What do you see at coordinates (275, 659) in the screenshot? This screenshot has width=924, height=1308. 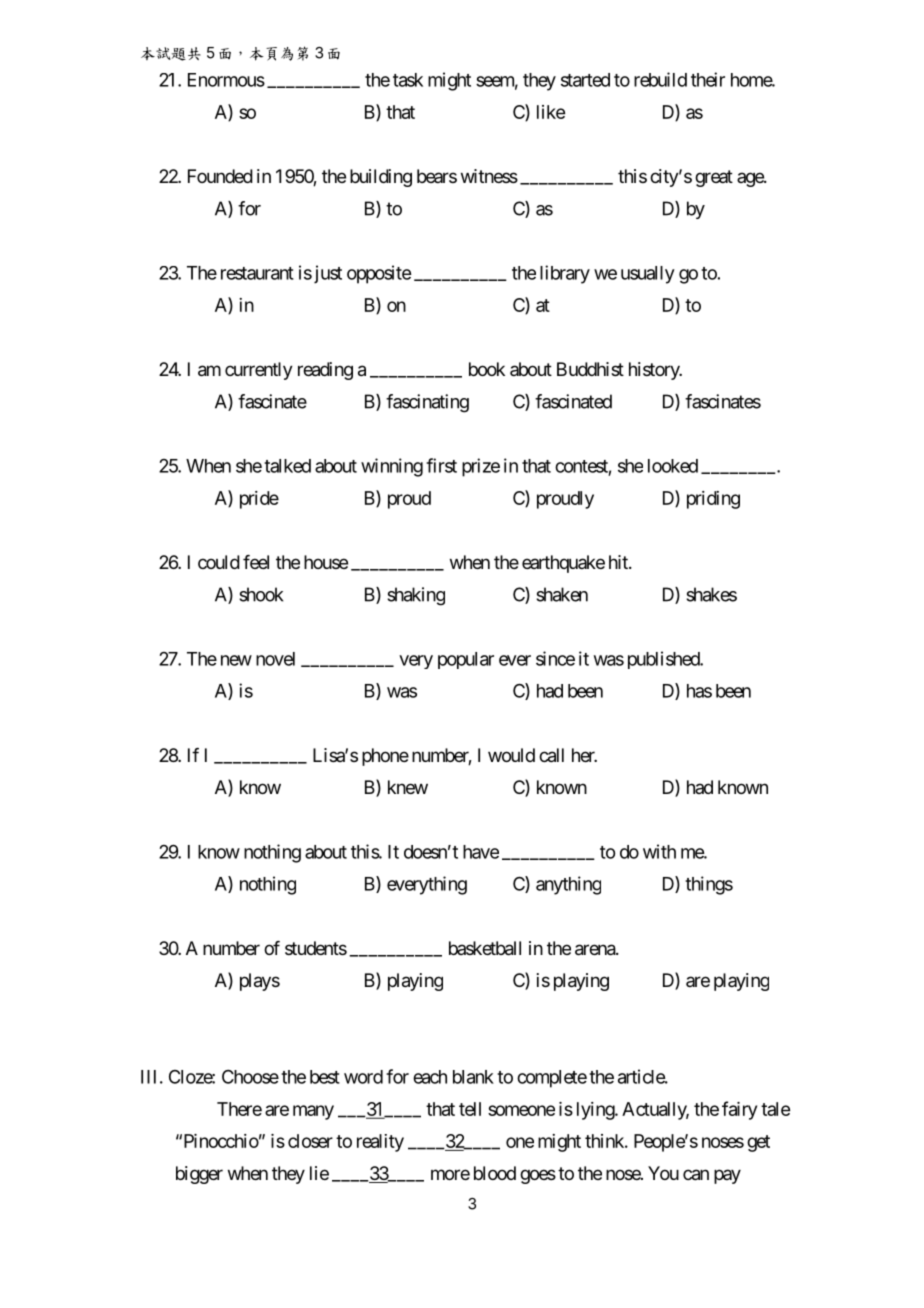 I see `novel` at bounding box center [275, 659].
